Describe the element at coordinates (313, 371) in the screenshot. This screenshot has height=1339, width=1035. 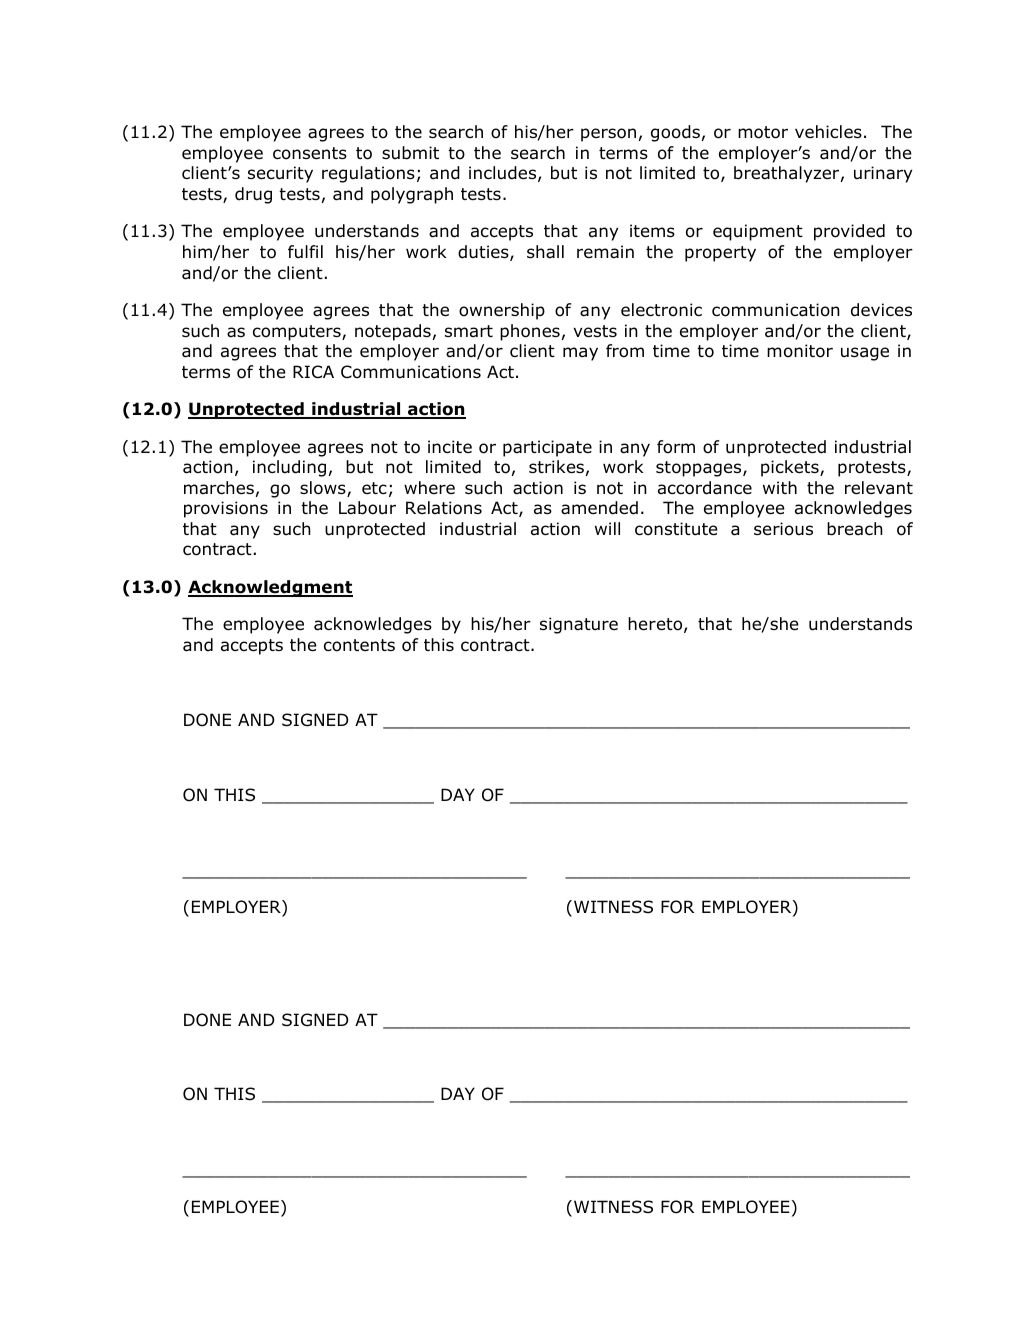
I see `RICA` at that location.
